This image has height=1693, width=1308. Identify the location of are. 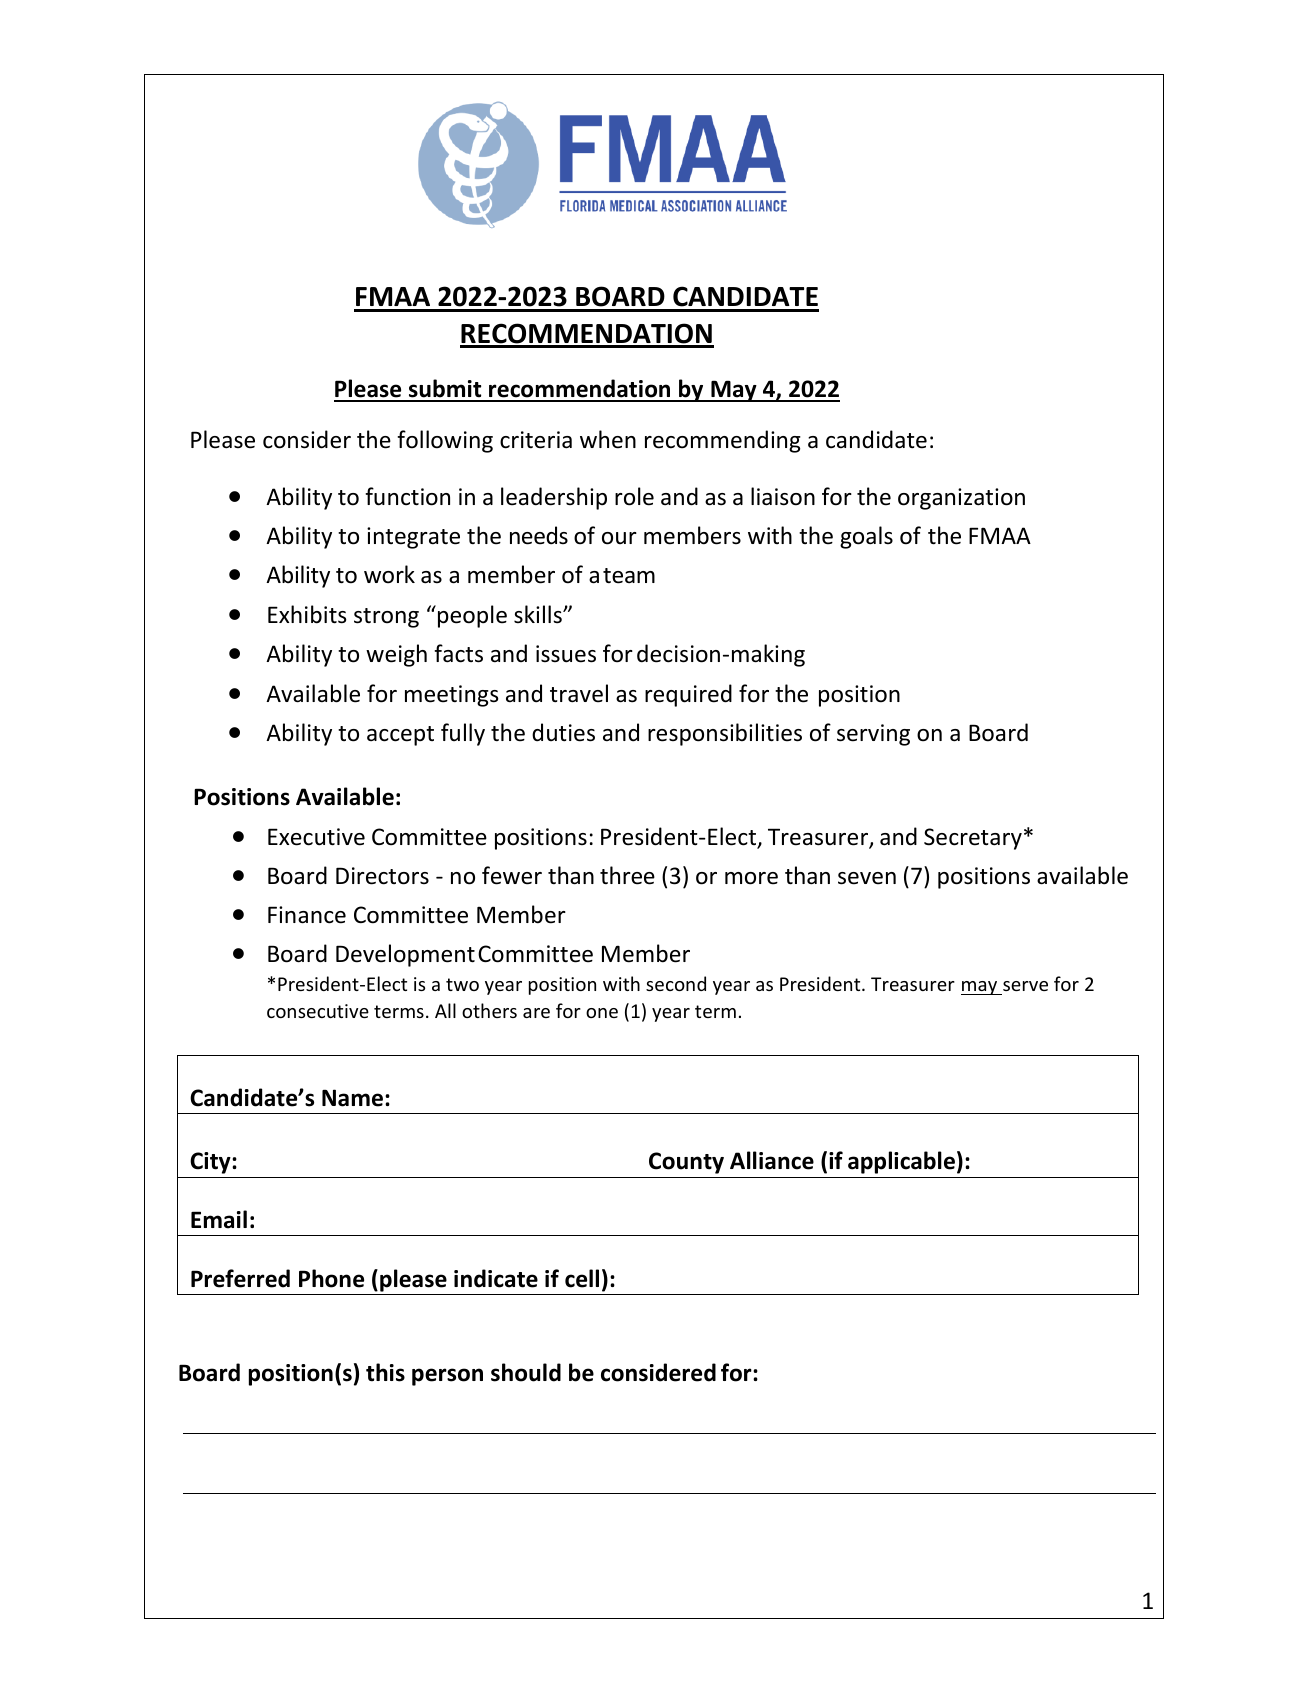
(536, 1013).
